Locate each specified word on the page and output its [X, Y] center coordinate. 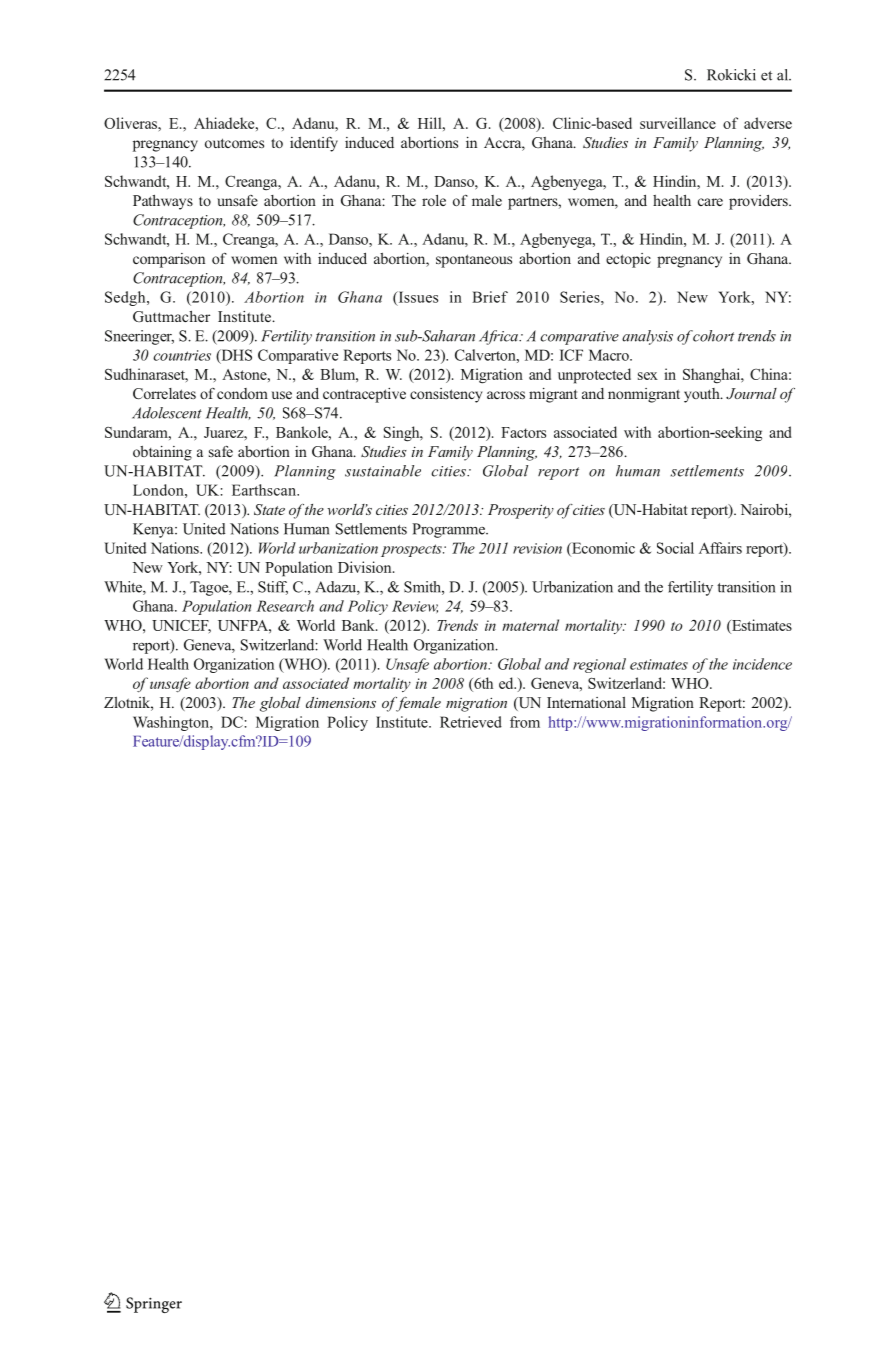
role [434, 200]
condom [242, 393]
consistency [446, 395]
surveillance [678, 123]
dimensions [341, 702]
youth [703, 395]
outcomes [234, 143]
